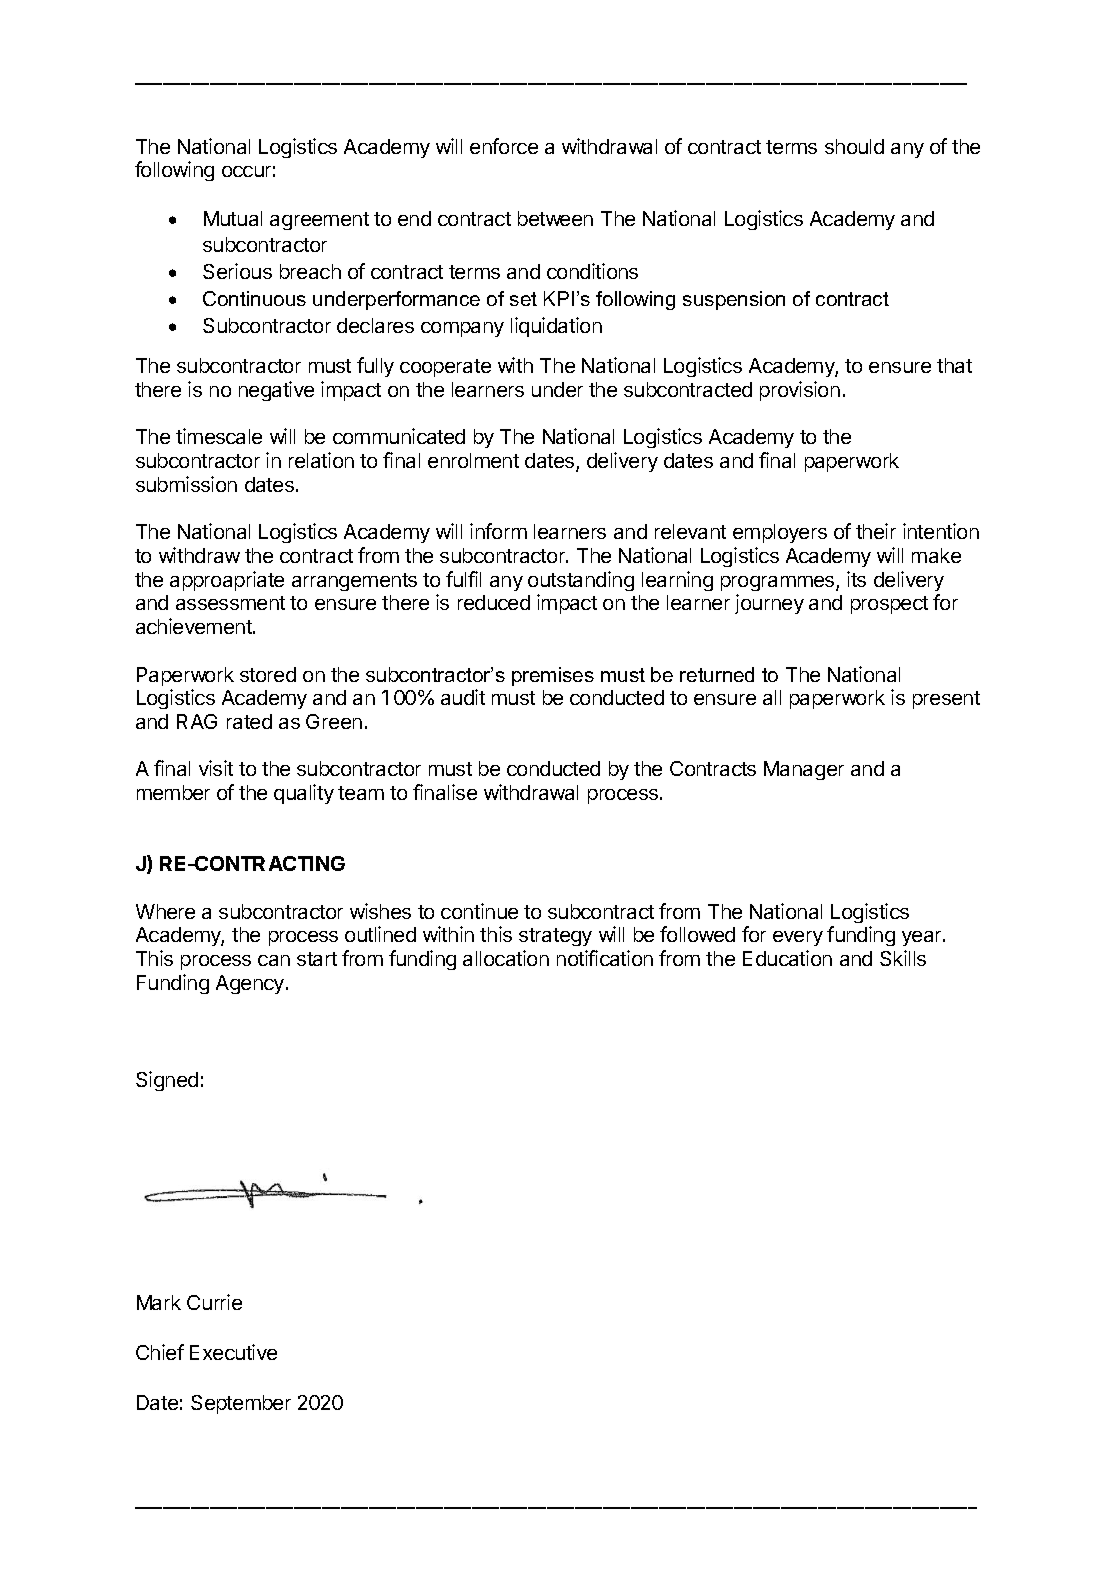 Image resolution: width=1116 pixels, height=1578 pixels. What do you see at coordinates (903, 958) in the image?
I see `Skills` at bounding box center [903, 958].
